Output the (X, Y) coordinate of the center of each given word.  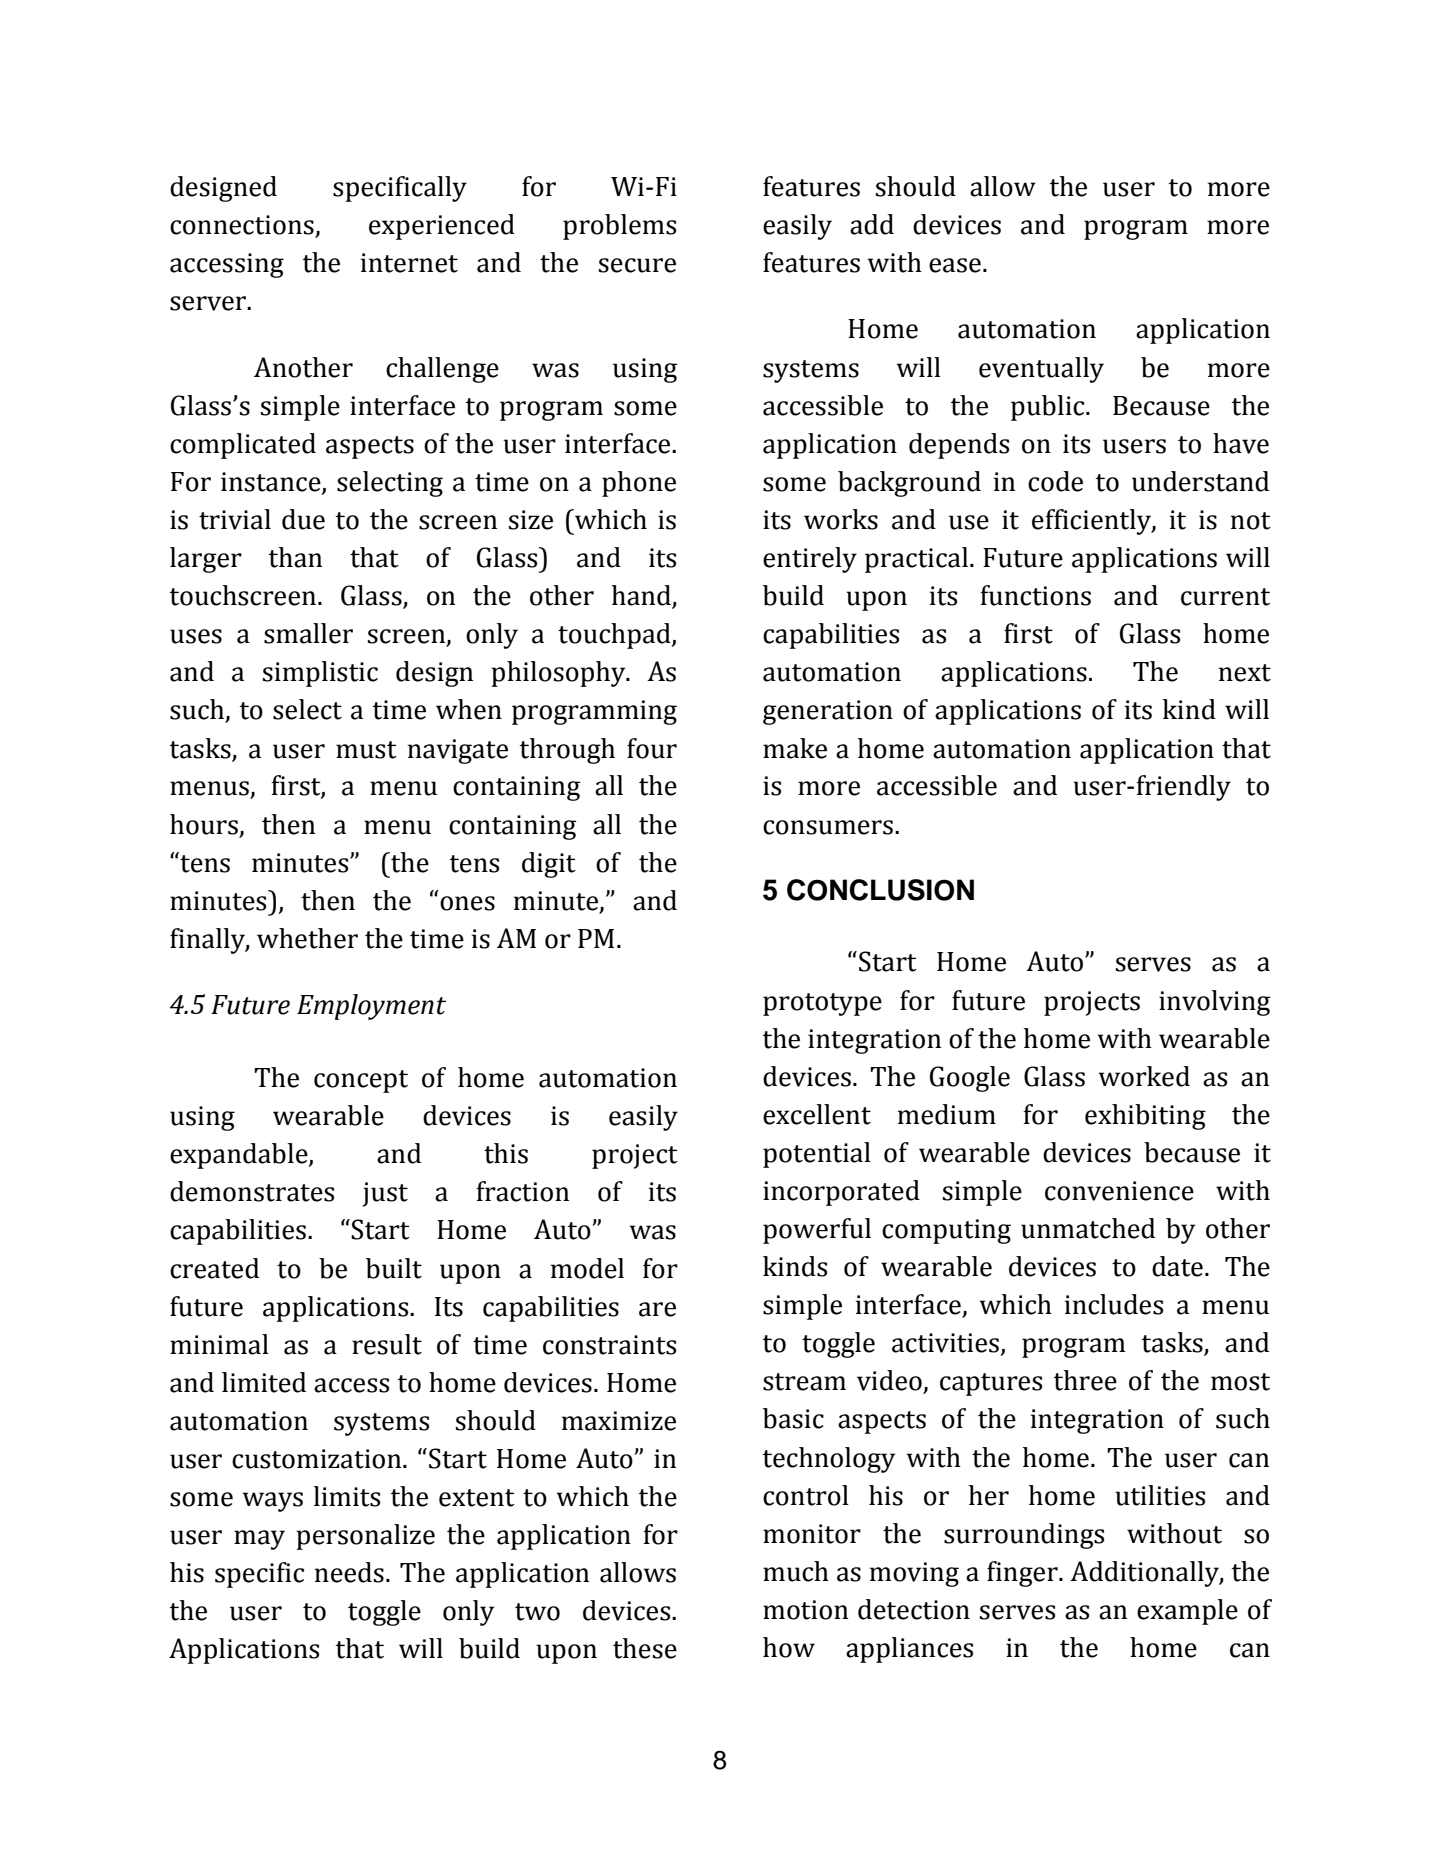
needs (349, 1572)
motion (805, 1610)
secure (637, 265)
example (1187, 1612)
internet (409, 263)
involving (1214, 1003)
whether (307, 938)
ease (955, 265)
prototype (822, 1004)
